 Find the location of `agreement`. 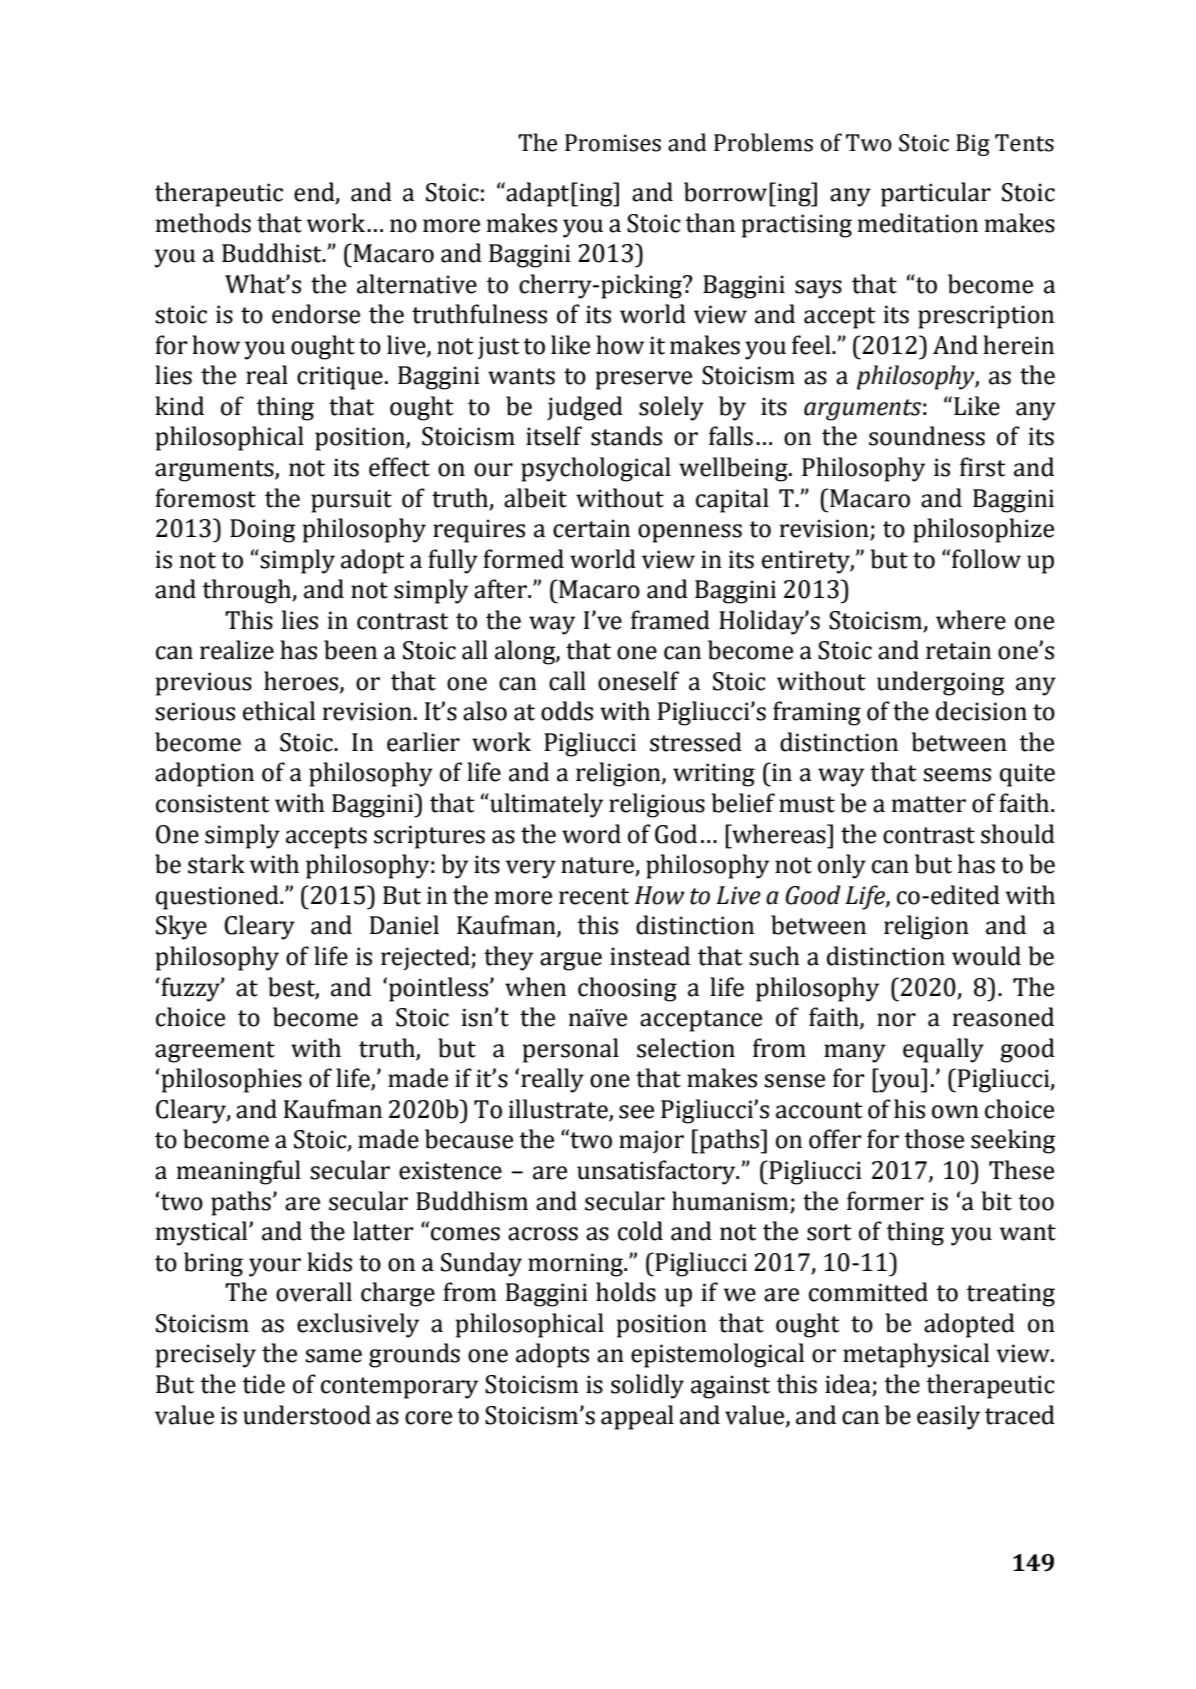

agreement is located at coordinates (215, 1052).
